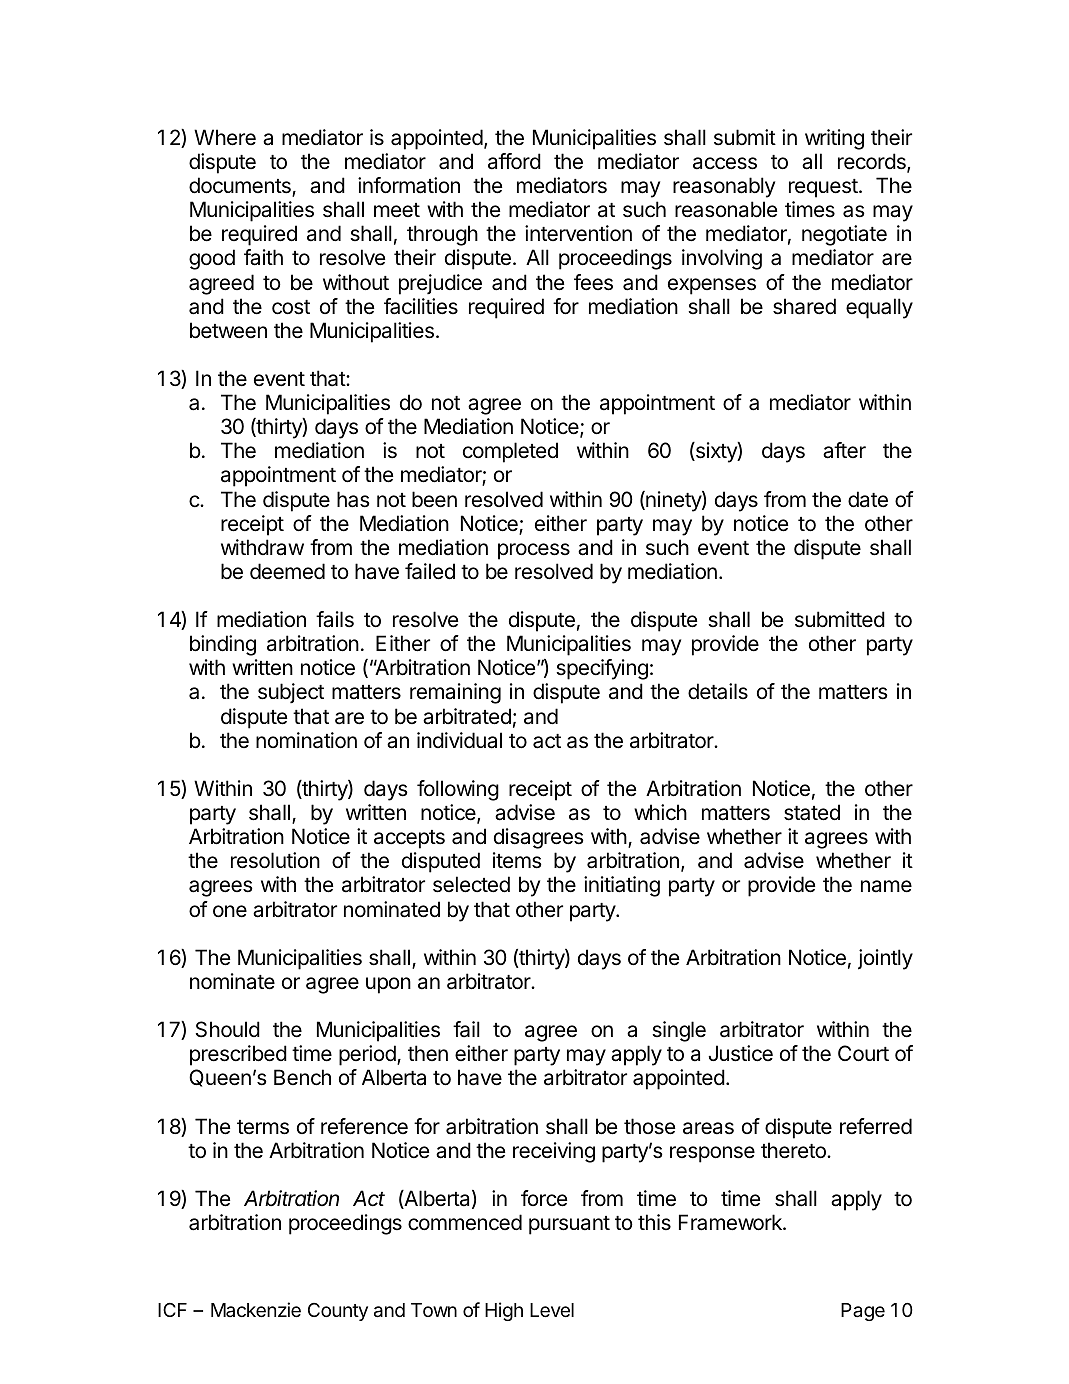  Describe the element at coordinates (291, 693) in the page. I see `subject` at that location.
